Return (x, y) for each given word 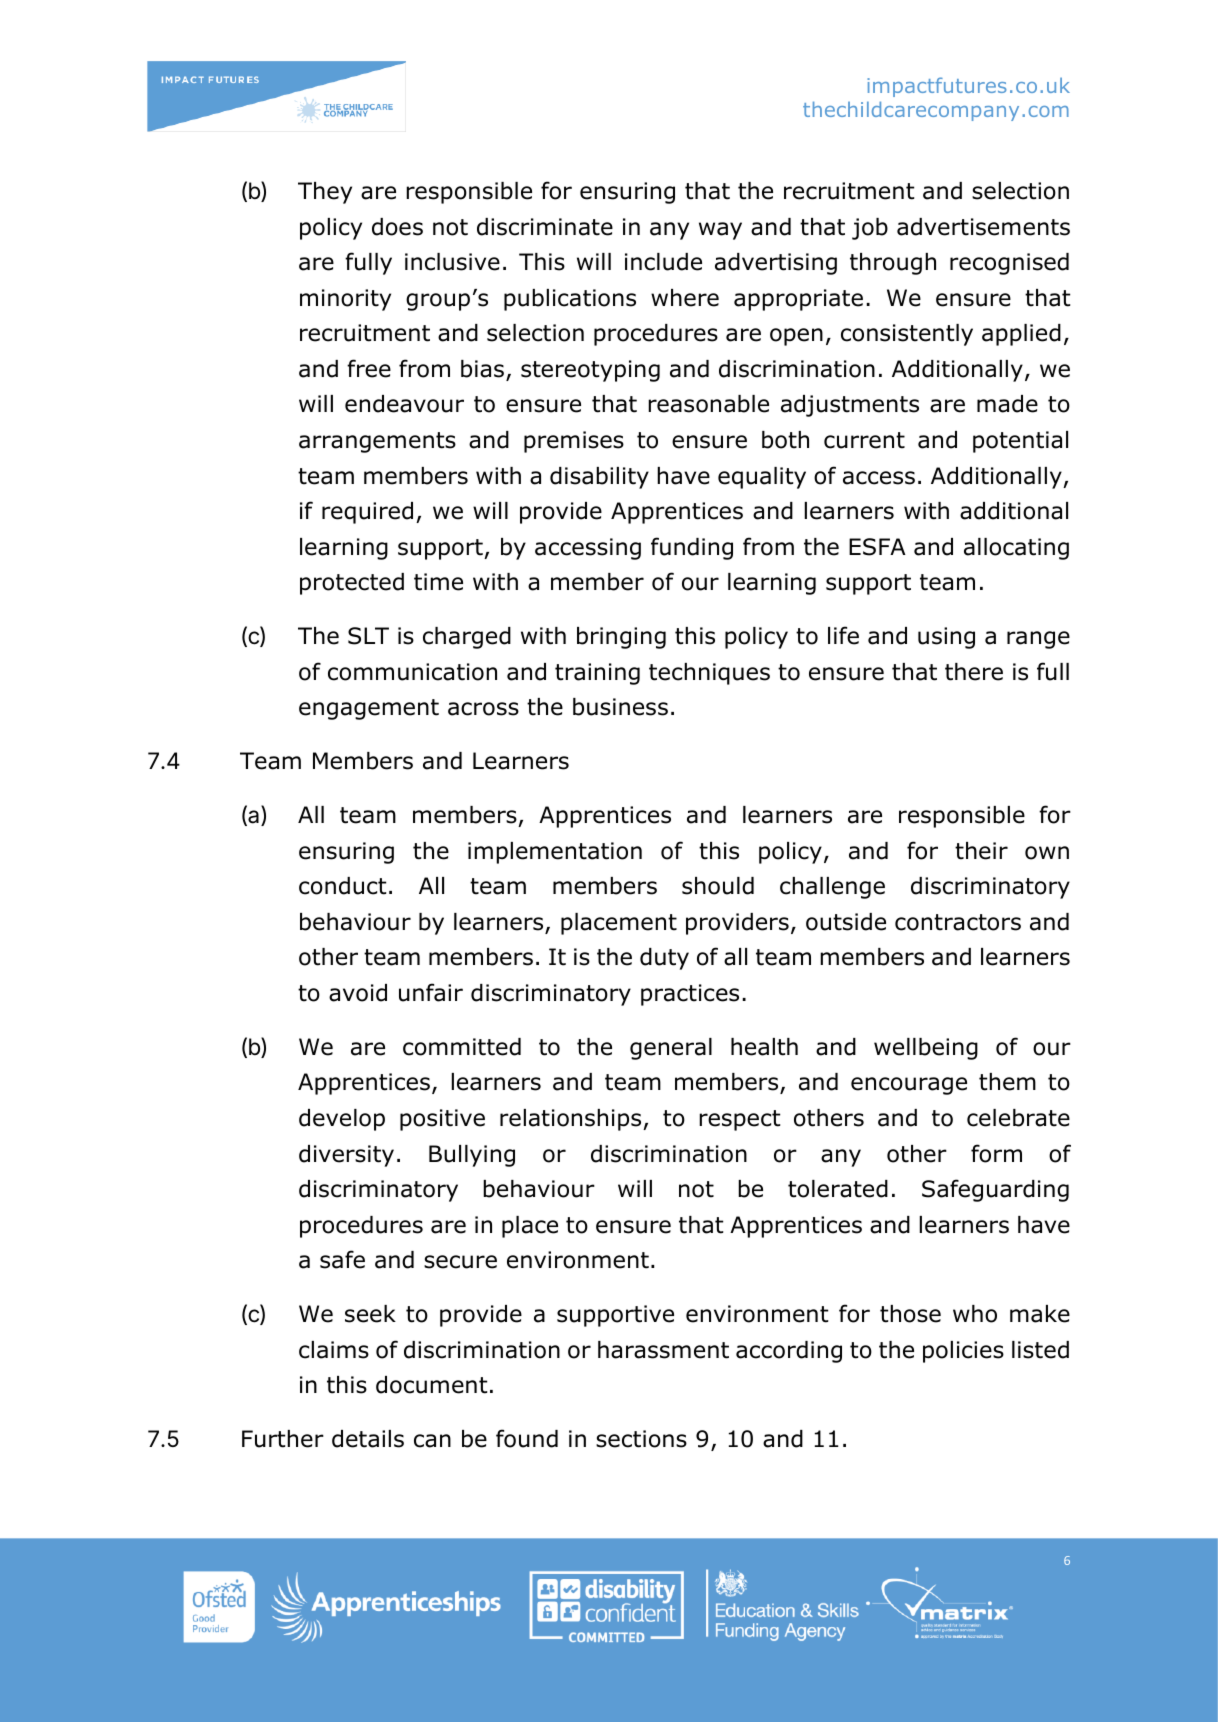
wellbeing (926, 1049)
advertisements (983, 227)
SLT (368, 636)
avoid (358, 993)
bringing (621, 638)
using (946, 638)
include (663, 262)
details (368, 1439)
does (397, 227)
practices (690, 995)
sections (641, 1439)
